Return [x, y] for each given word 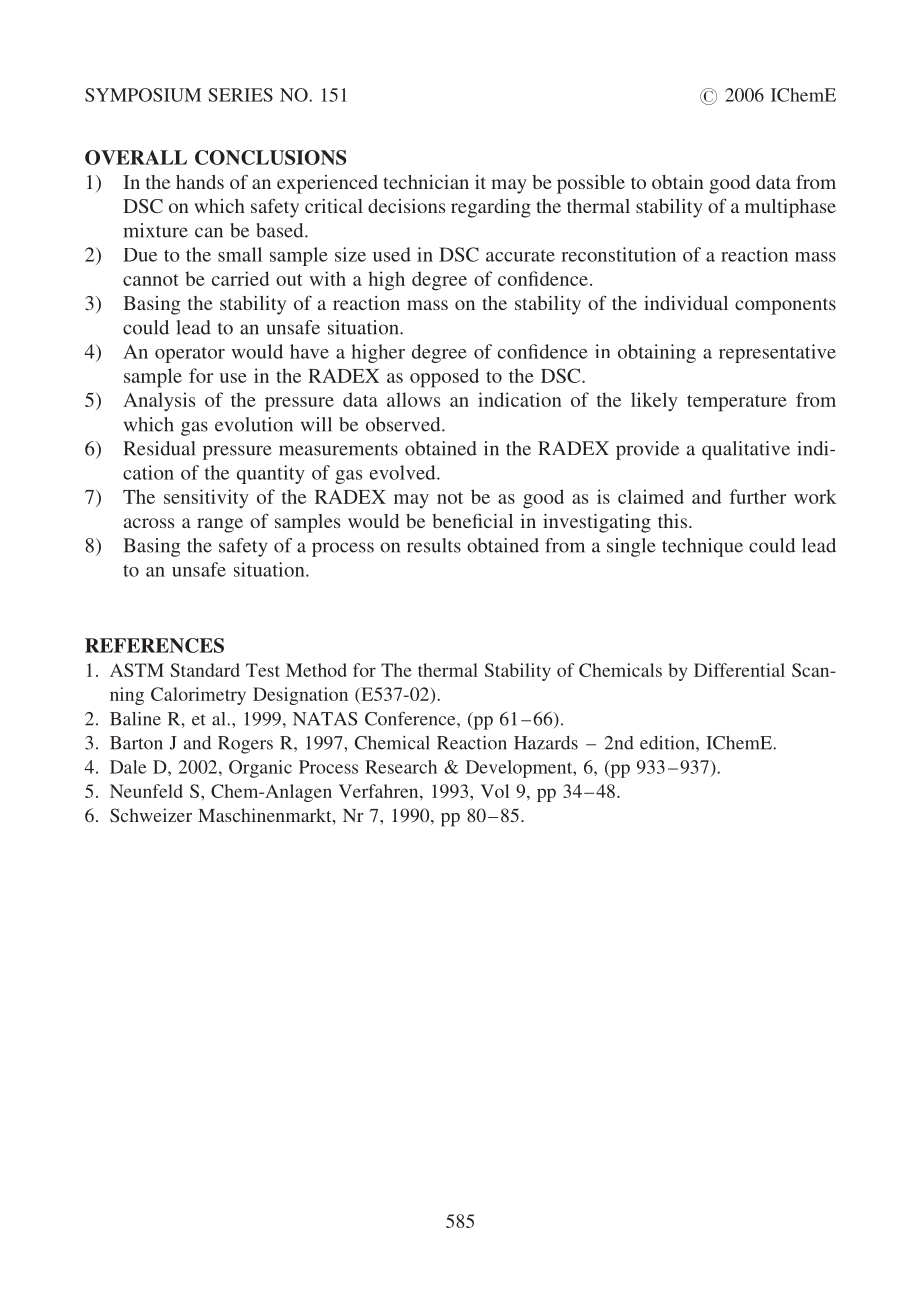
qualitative [746, 450]
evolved [404, 472]
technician [426, 182]
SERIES [240, 95]
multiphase [790, 208]
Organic [260, 769]
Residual [159, 448]
